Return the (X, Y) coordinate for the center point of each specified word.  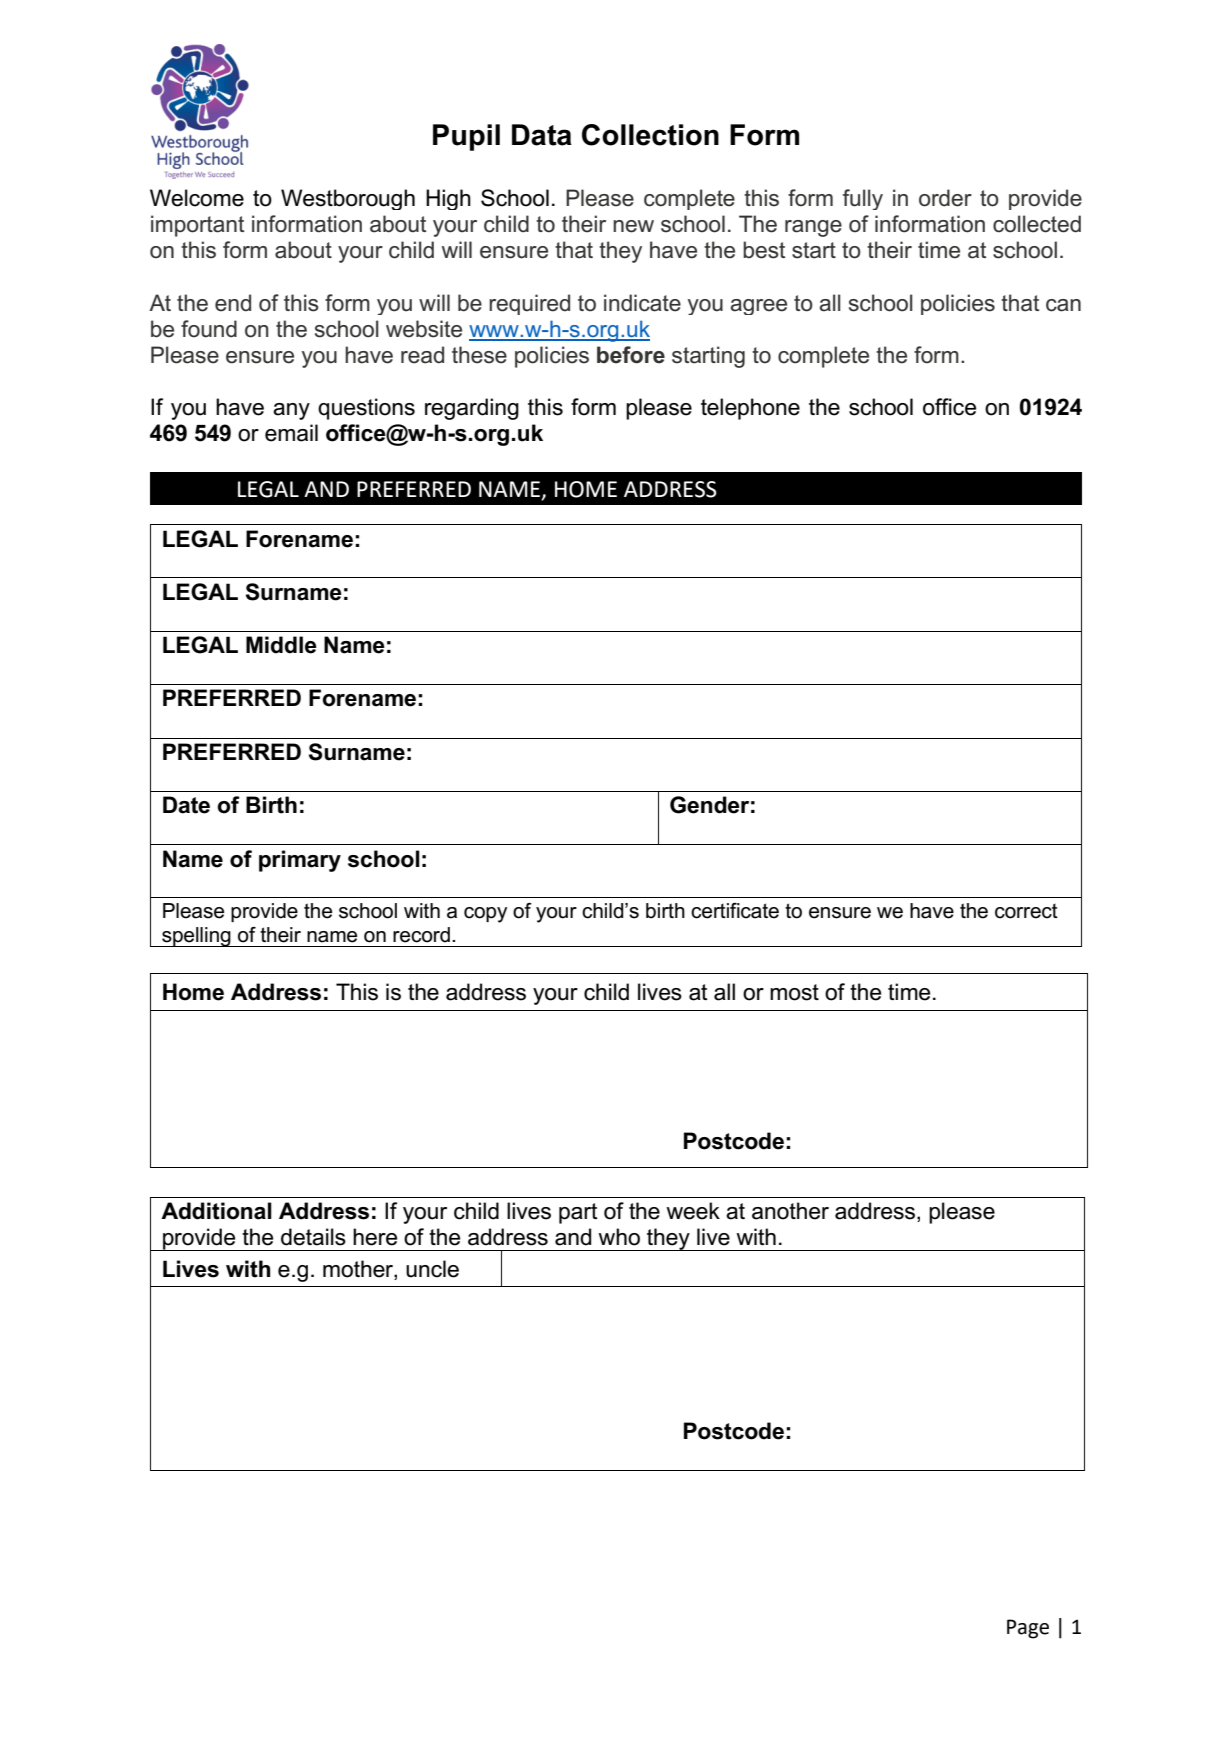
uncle (432, 1269)
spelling (196, 937)
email (291, 433)
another (790, 1211)
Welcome (197, 198)
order (945, 198)
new (633, 226)
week (693, 1211)
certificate (735, 911)
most (794, 992)
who (619, 1237)
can (1063, 305)
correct (1026, 911)
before (631, 355)
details (313, 1237)
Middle (281, 645)
